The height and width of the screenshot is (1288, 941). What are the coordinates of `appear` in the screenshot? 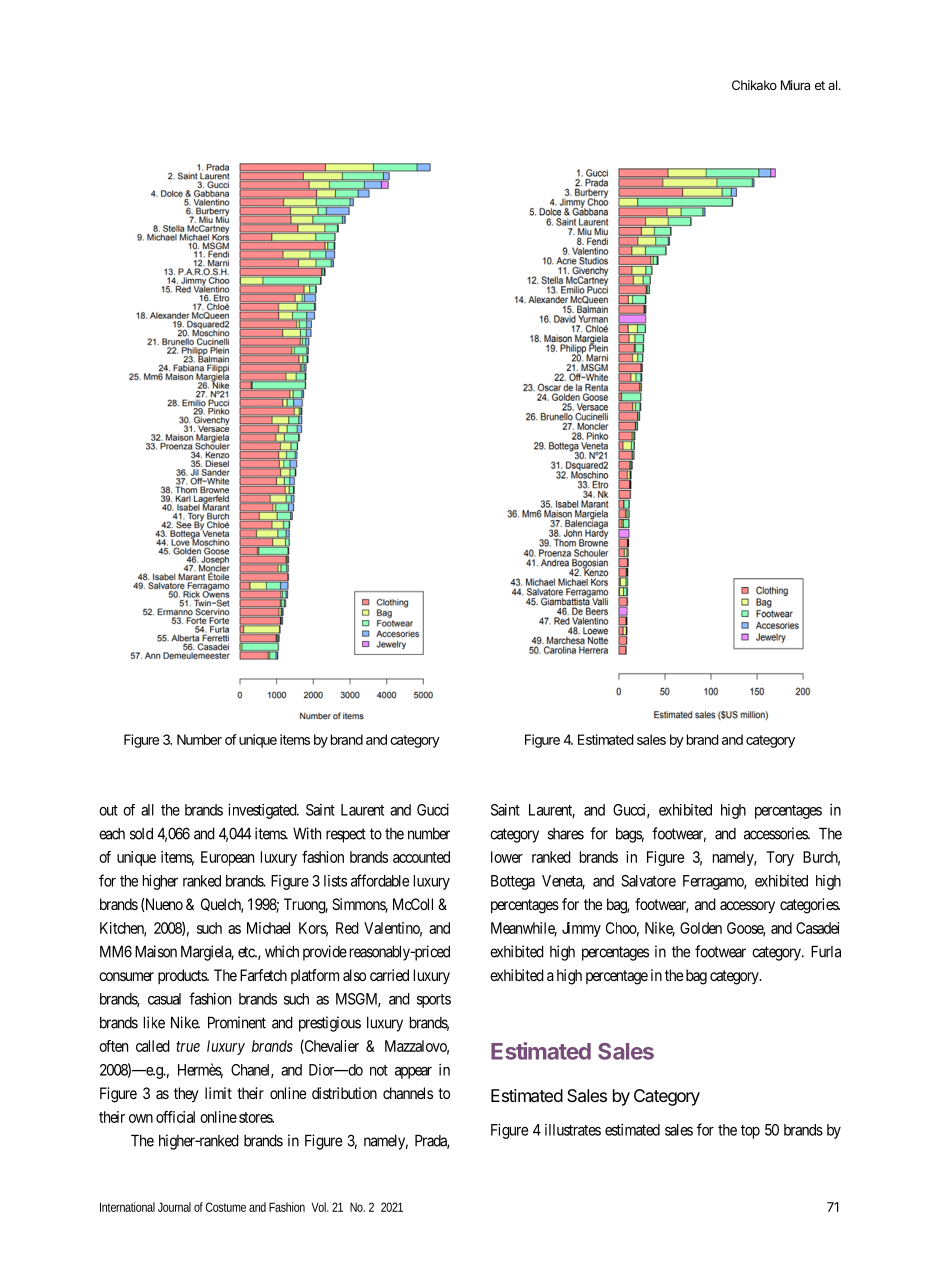 It's located at (413, 1073).
